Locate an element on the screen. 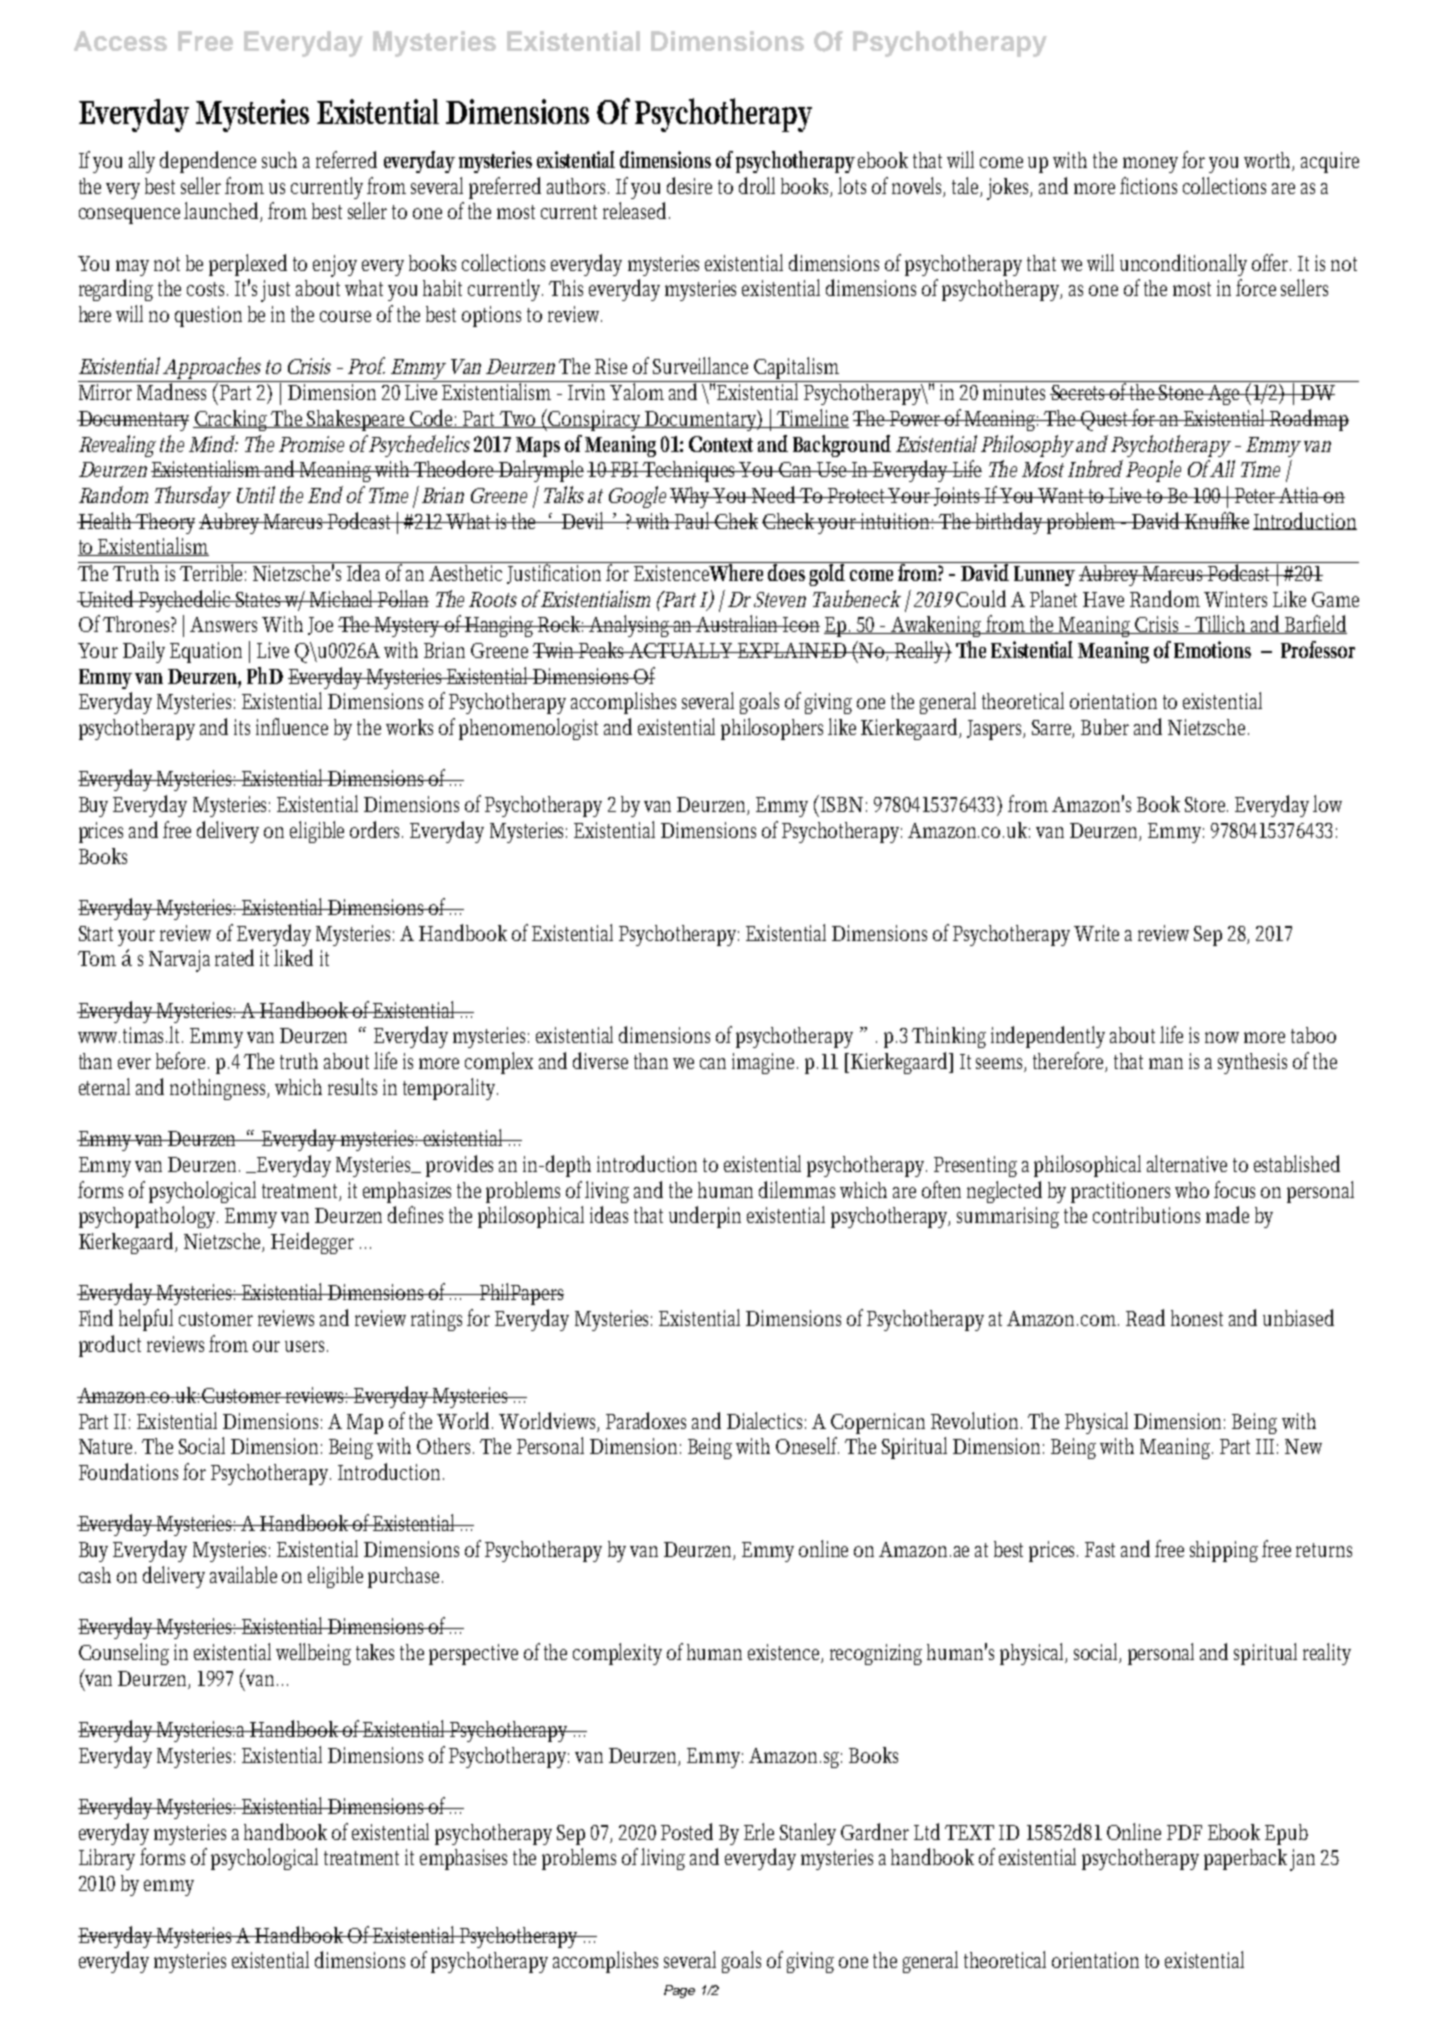  Emotions is located at coordinates (1212, 649).
